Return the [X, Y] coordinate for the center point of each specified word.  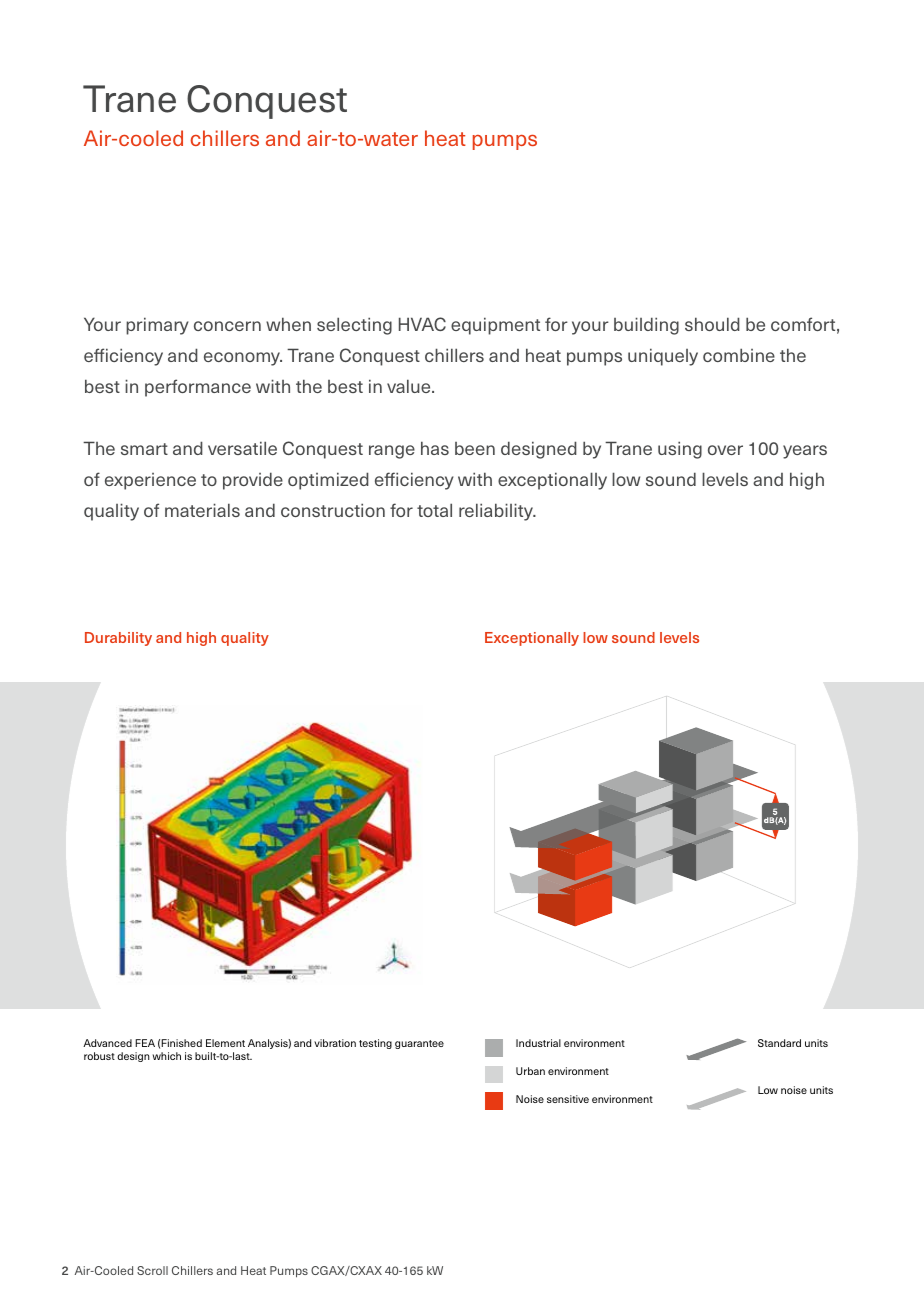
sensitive [568, 1099]
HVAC [422, 324]
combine [739, 355]
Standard [779, 1043]
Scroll [152, 1270]
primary [157, 326]
